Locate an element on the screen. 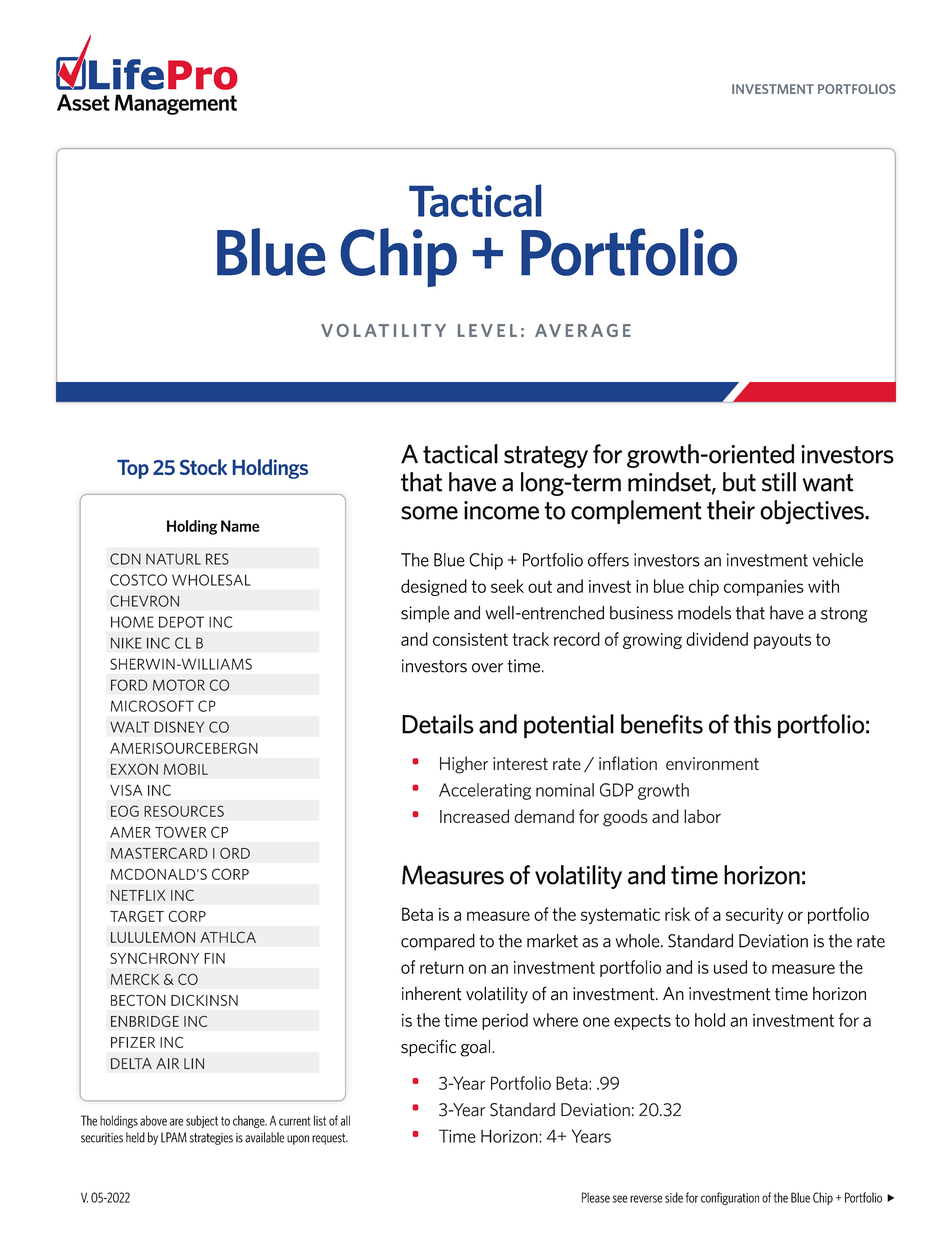 The height and width of the screenshot is (1233, 952). DEPOT is located at coordinates (181, 622).
